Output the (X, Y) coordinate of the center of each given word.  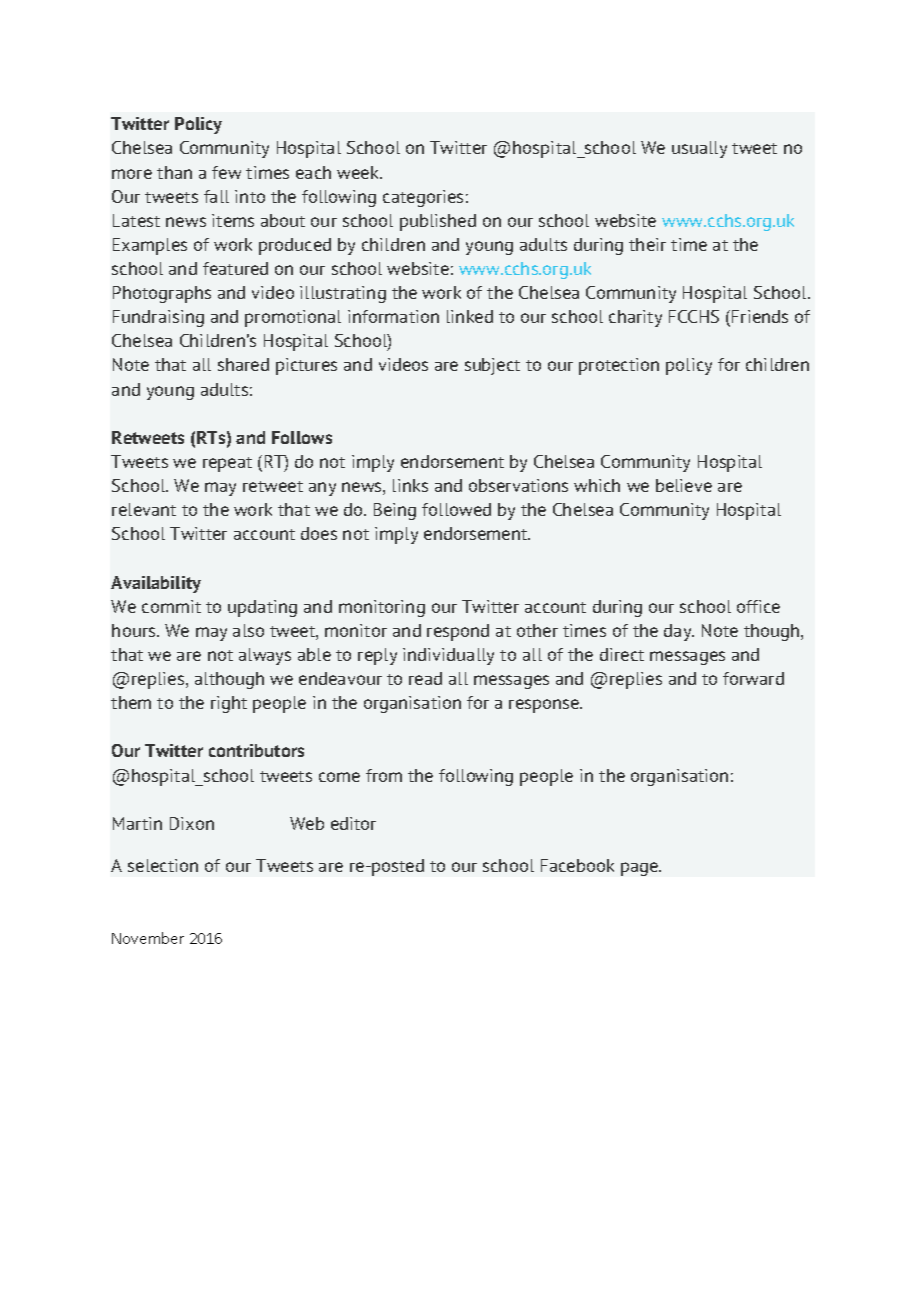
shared (243, 364)
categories (423, 198)
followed (456, 509)
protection (619, 366)
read (425, 678)
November (148, 938)
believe (684, 485)
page (641, 869)
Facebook (577, 865)
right (229, 704)
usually (699, 149)
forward (753, 678)
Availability (156, 584)
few (226, 172)
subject (492, 366)
